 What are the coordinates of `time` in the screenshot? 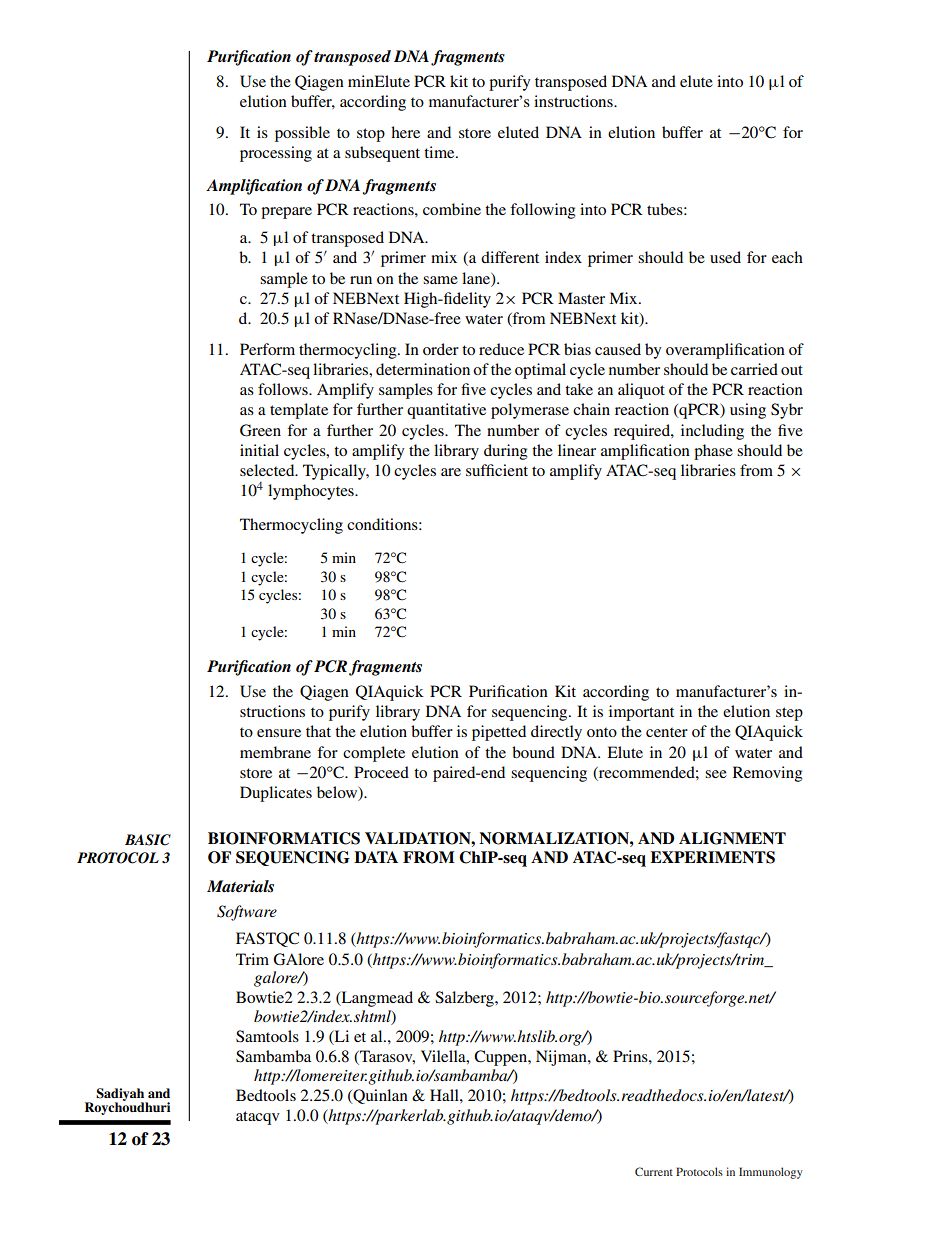 It's located at (440, 152).
